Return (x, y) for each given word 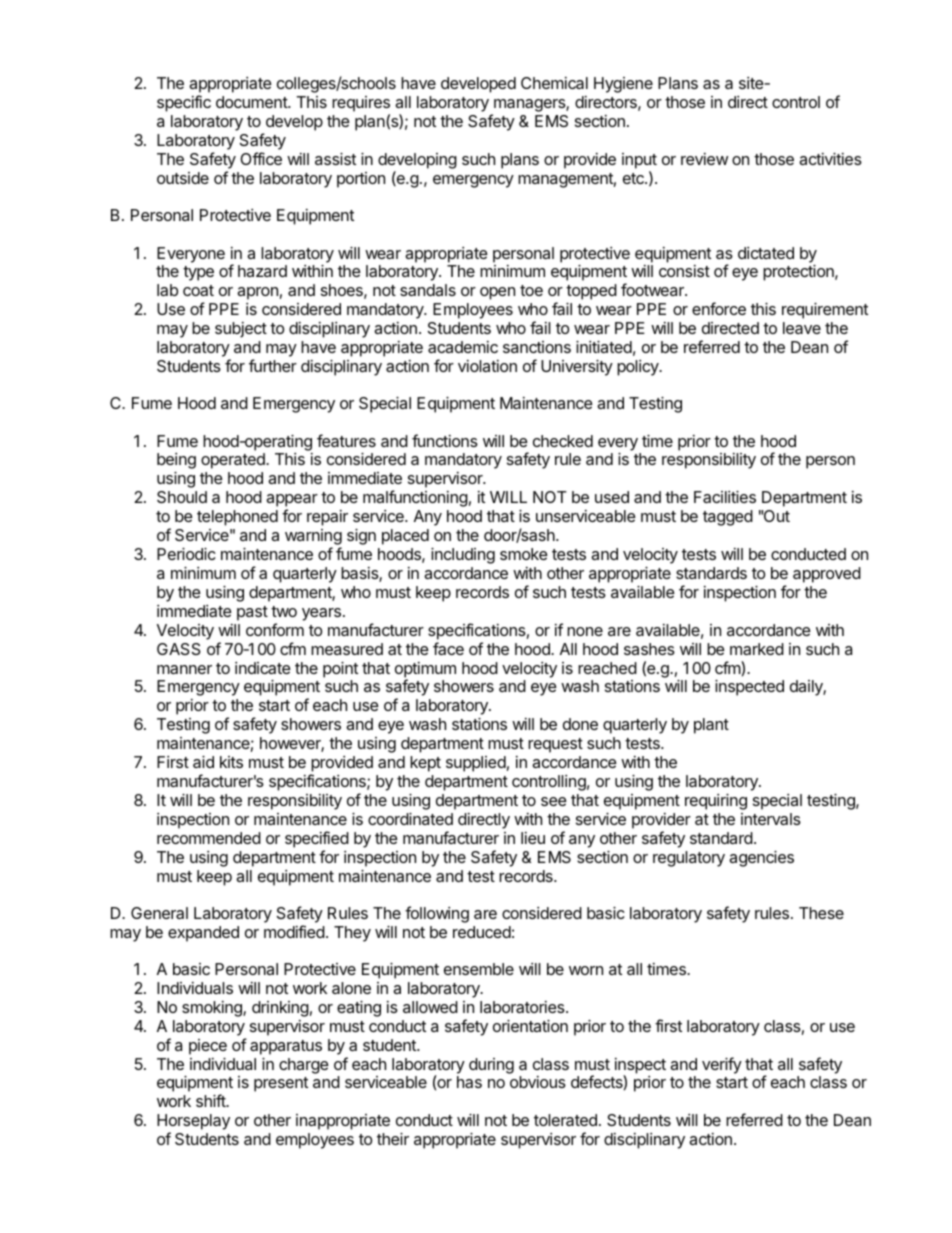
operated (234, 461)
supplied (476, 764)
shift (211, 1100)
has (469, 1082)
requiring (716, 801)
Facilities (725, 496)
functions (445, 440)
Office (261, 158)
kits (231, 762)
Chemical (554, 83)
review (704, 159)
